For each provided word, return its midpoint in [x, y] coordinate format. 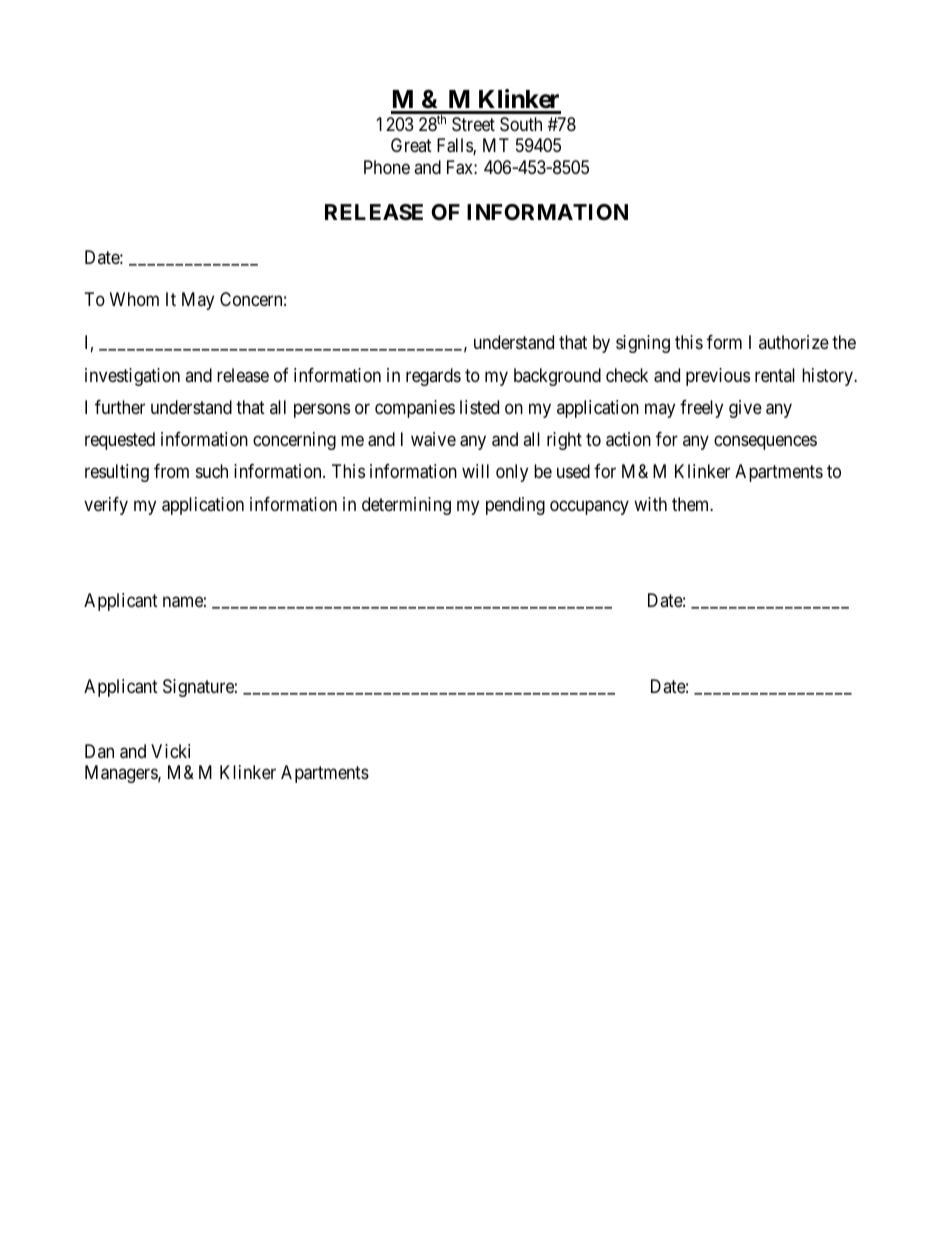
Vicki [170, 751]
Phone [387, 167]
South [521, 124]
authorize [794, 342]
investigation [132, 377]
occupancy [589, 507]
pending [515, 506]
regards [433, 377]
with [650, 504]
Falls [455, 146]
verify [106, 506]
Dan [99, 751]
